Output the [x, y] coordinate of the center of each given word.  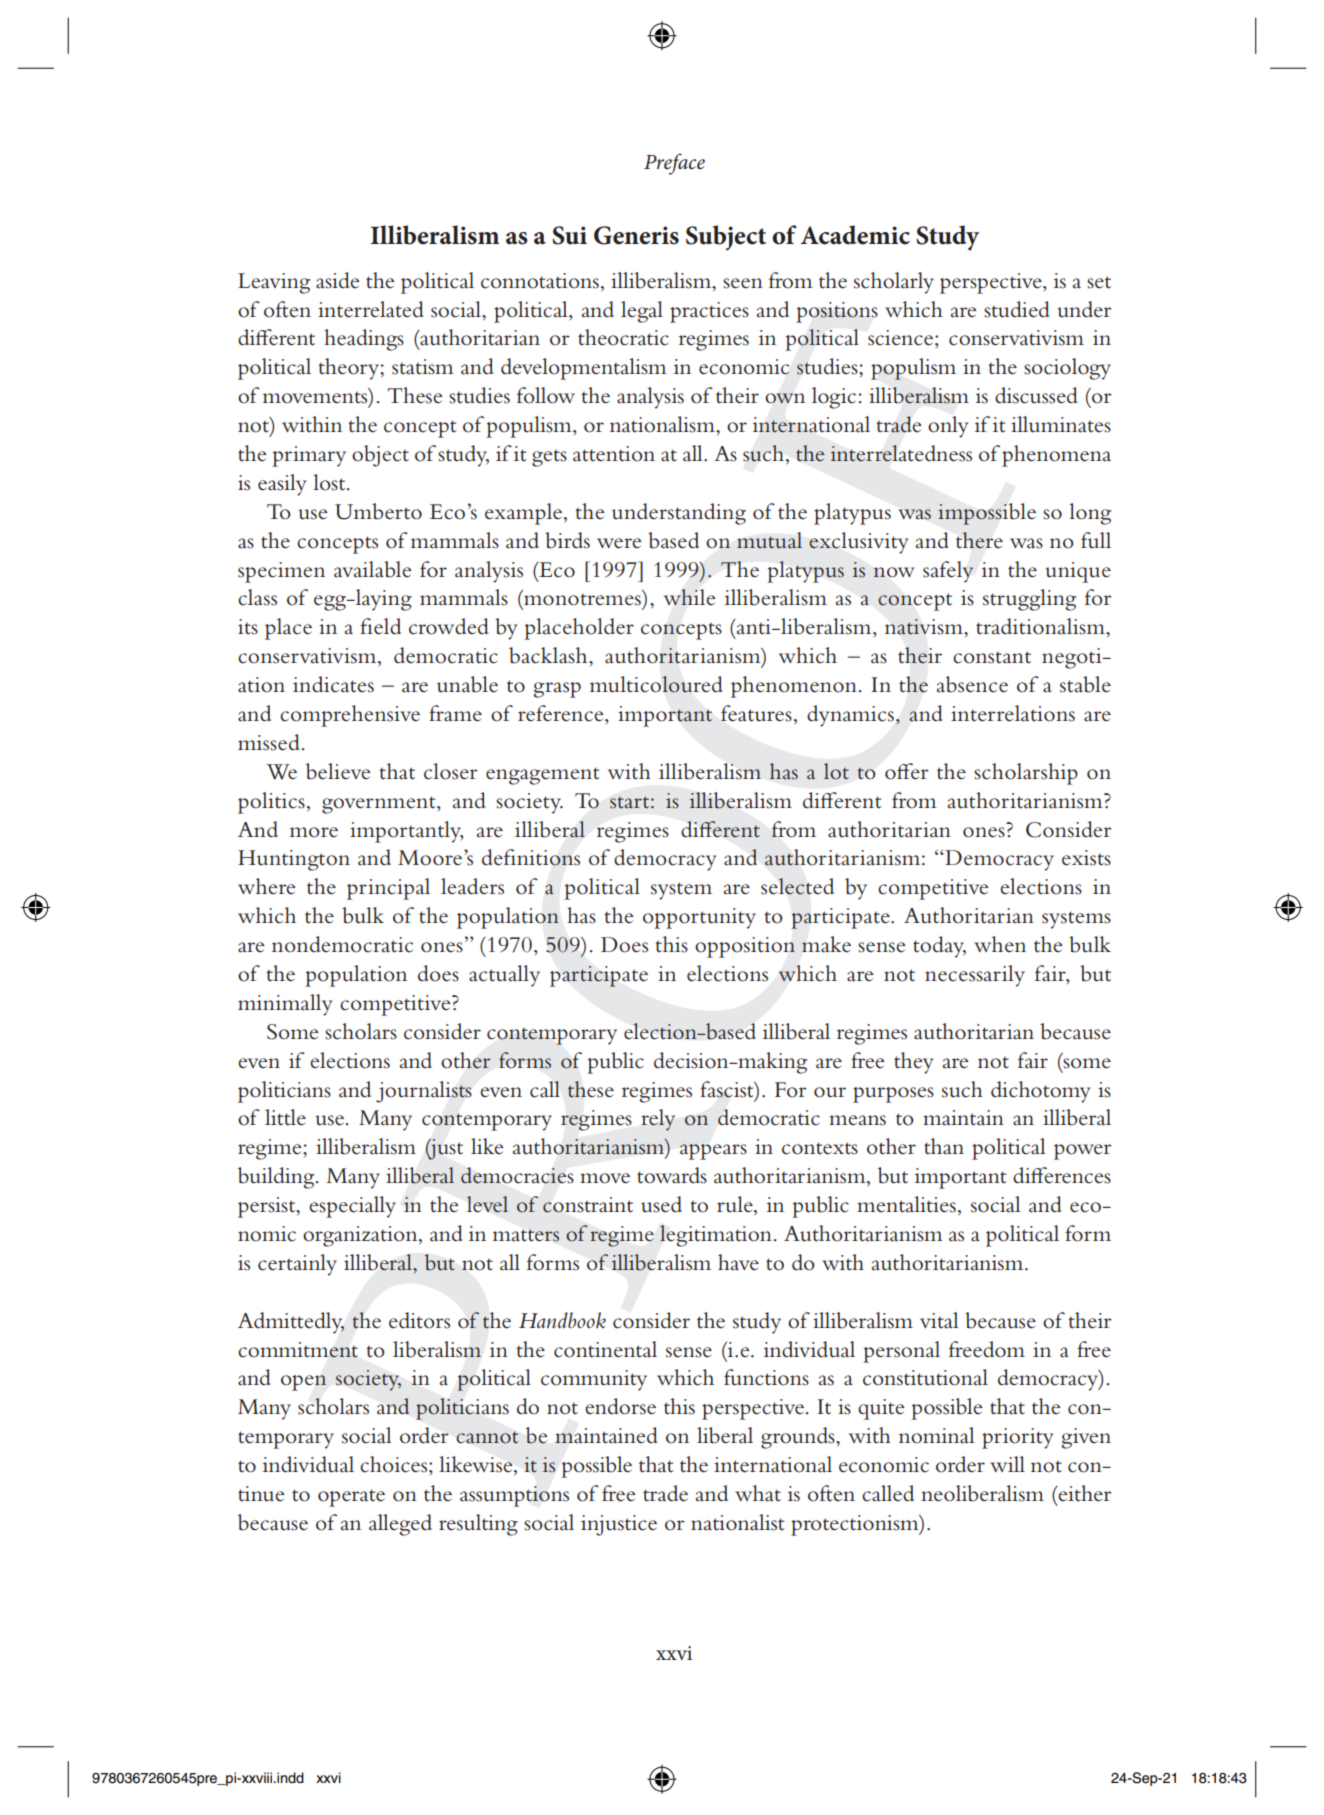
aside [338, 280]
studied [1016, 309]
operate [351, 1498]
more [314, 832]
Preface [674, 164]
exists [1086, 858]
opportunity [699, 918]
